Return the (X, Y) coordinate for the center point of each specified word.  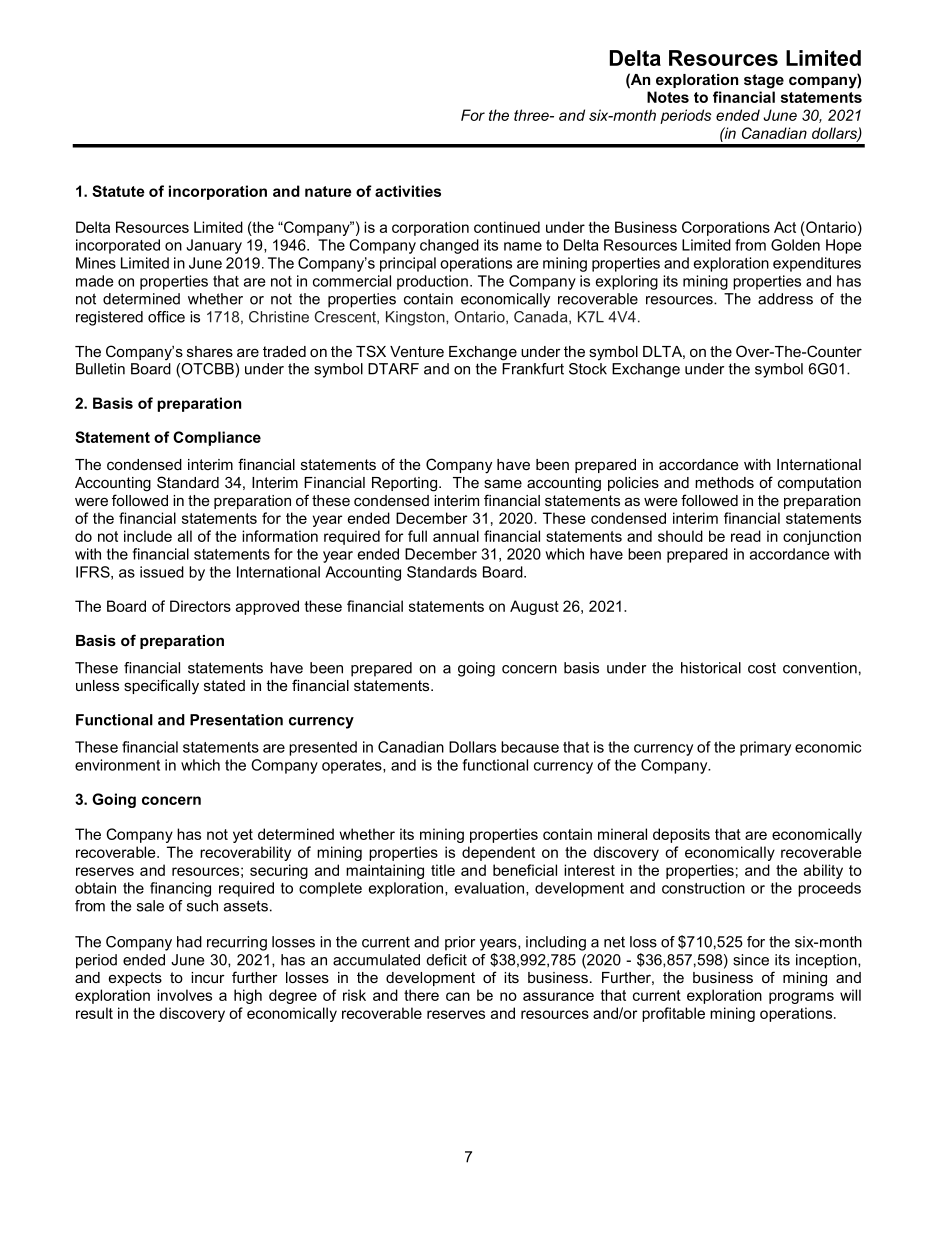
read (746, 536)
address (785, 299)
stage (764, 81)
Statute (118, 191)
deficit (446, 960)
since (751, 960)
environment (117, 765)
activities (408, 191)
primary (765, 748)
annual (456, 536)
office (166, 317)
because (530, 747)
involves (184, 995)
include (148, 536)
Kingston (416, 318)
